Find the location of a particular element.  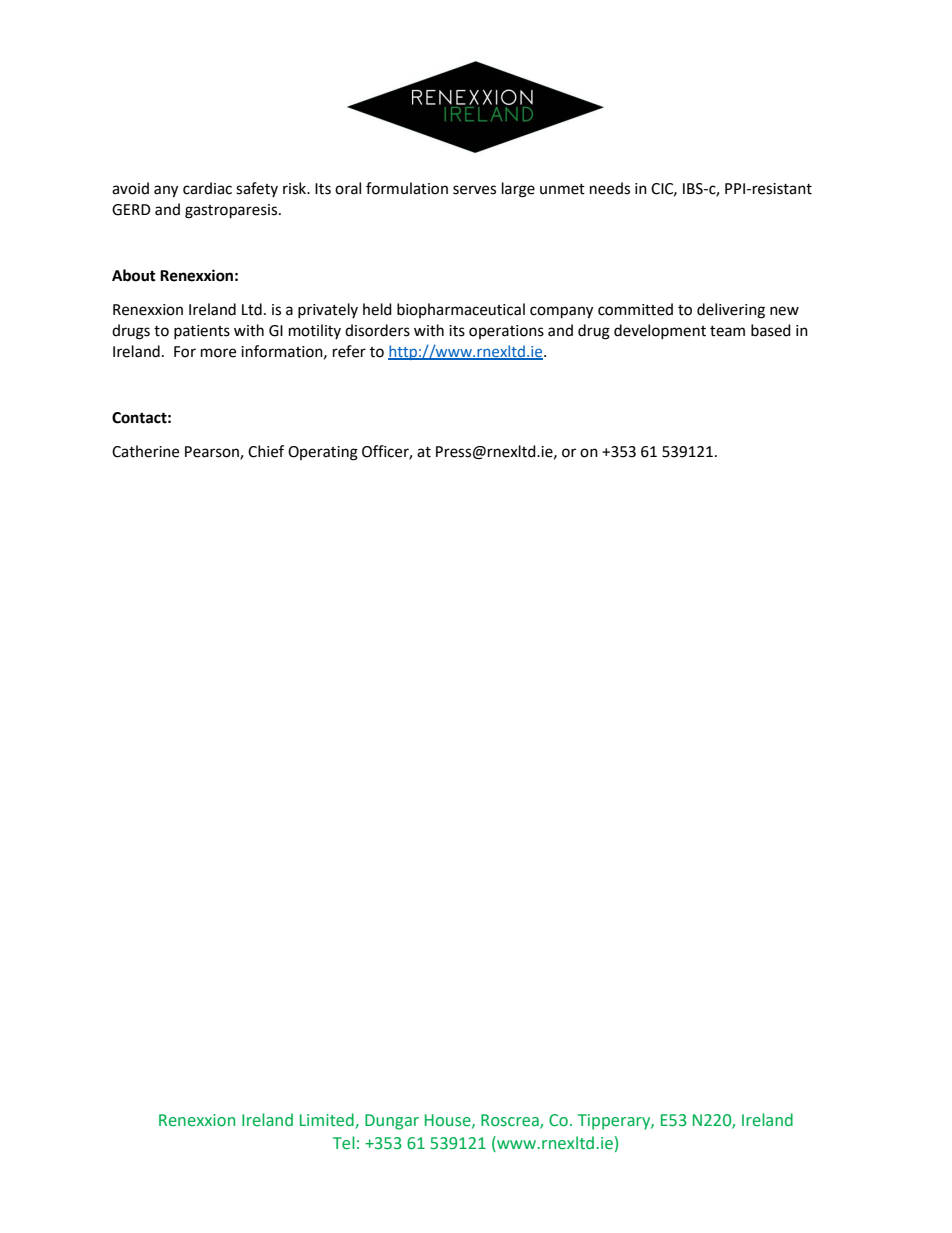

needs is located at coordinates (610, 188).
